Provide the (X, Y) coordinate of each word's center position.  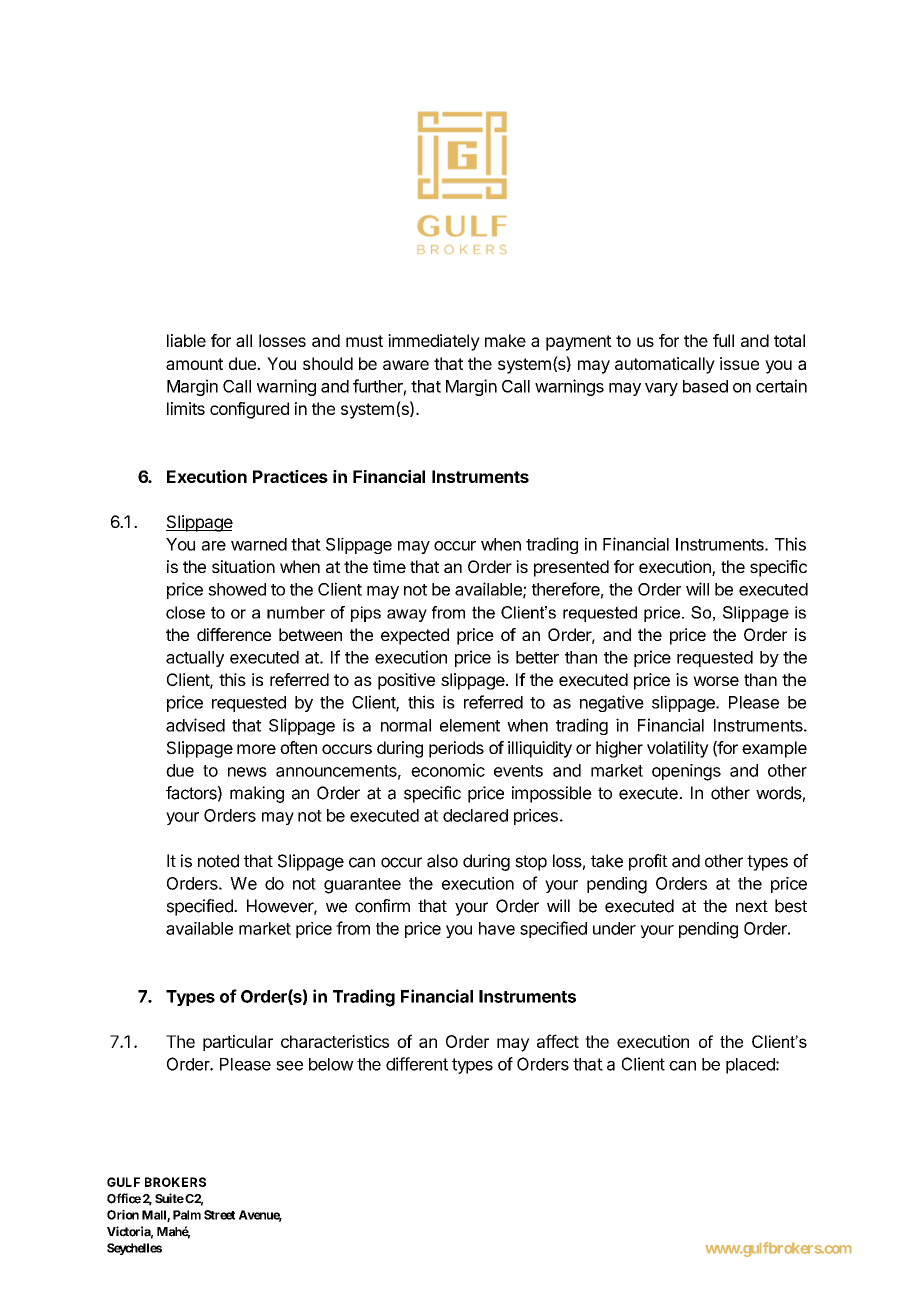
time (389, 566)
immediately (434, 342)
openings (686, 772)
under (614, 928)
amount (194, 364)
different (417, 1064)
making (257, 794)
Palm (187, 1215)
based (705, 386)
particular (238, 1043)
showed (237, 589)
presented (571, 568)
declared (475, 815)
